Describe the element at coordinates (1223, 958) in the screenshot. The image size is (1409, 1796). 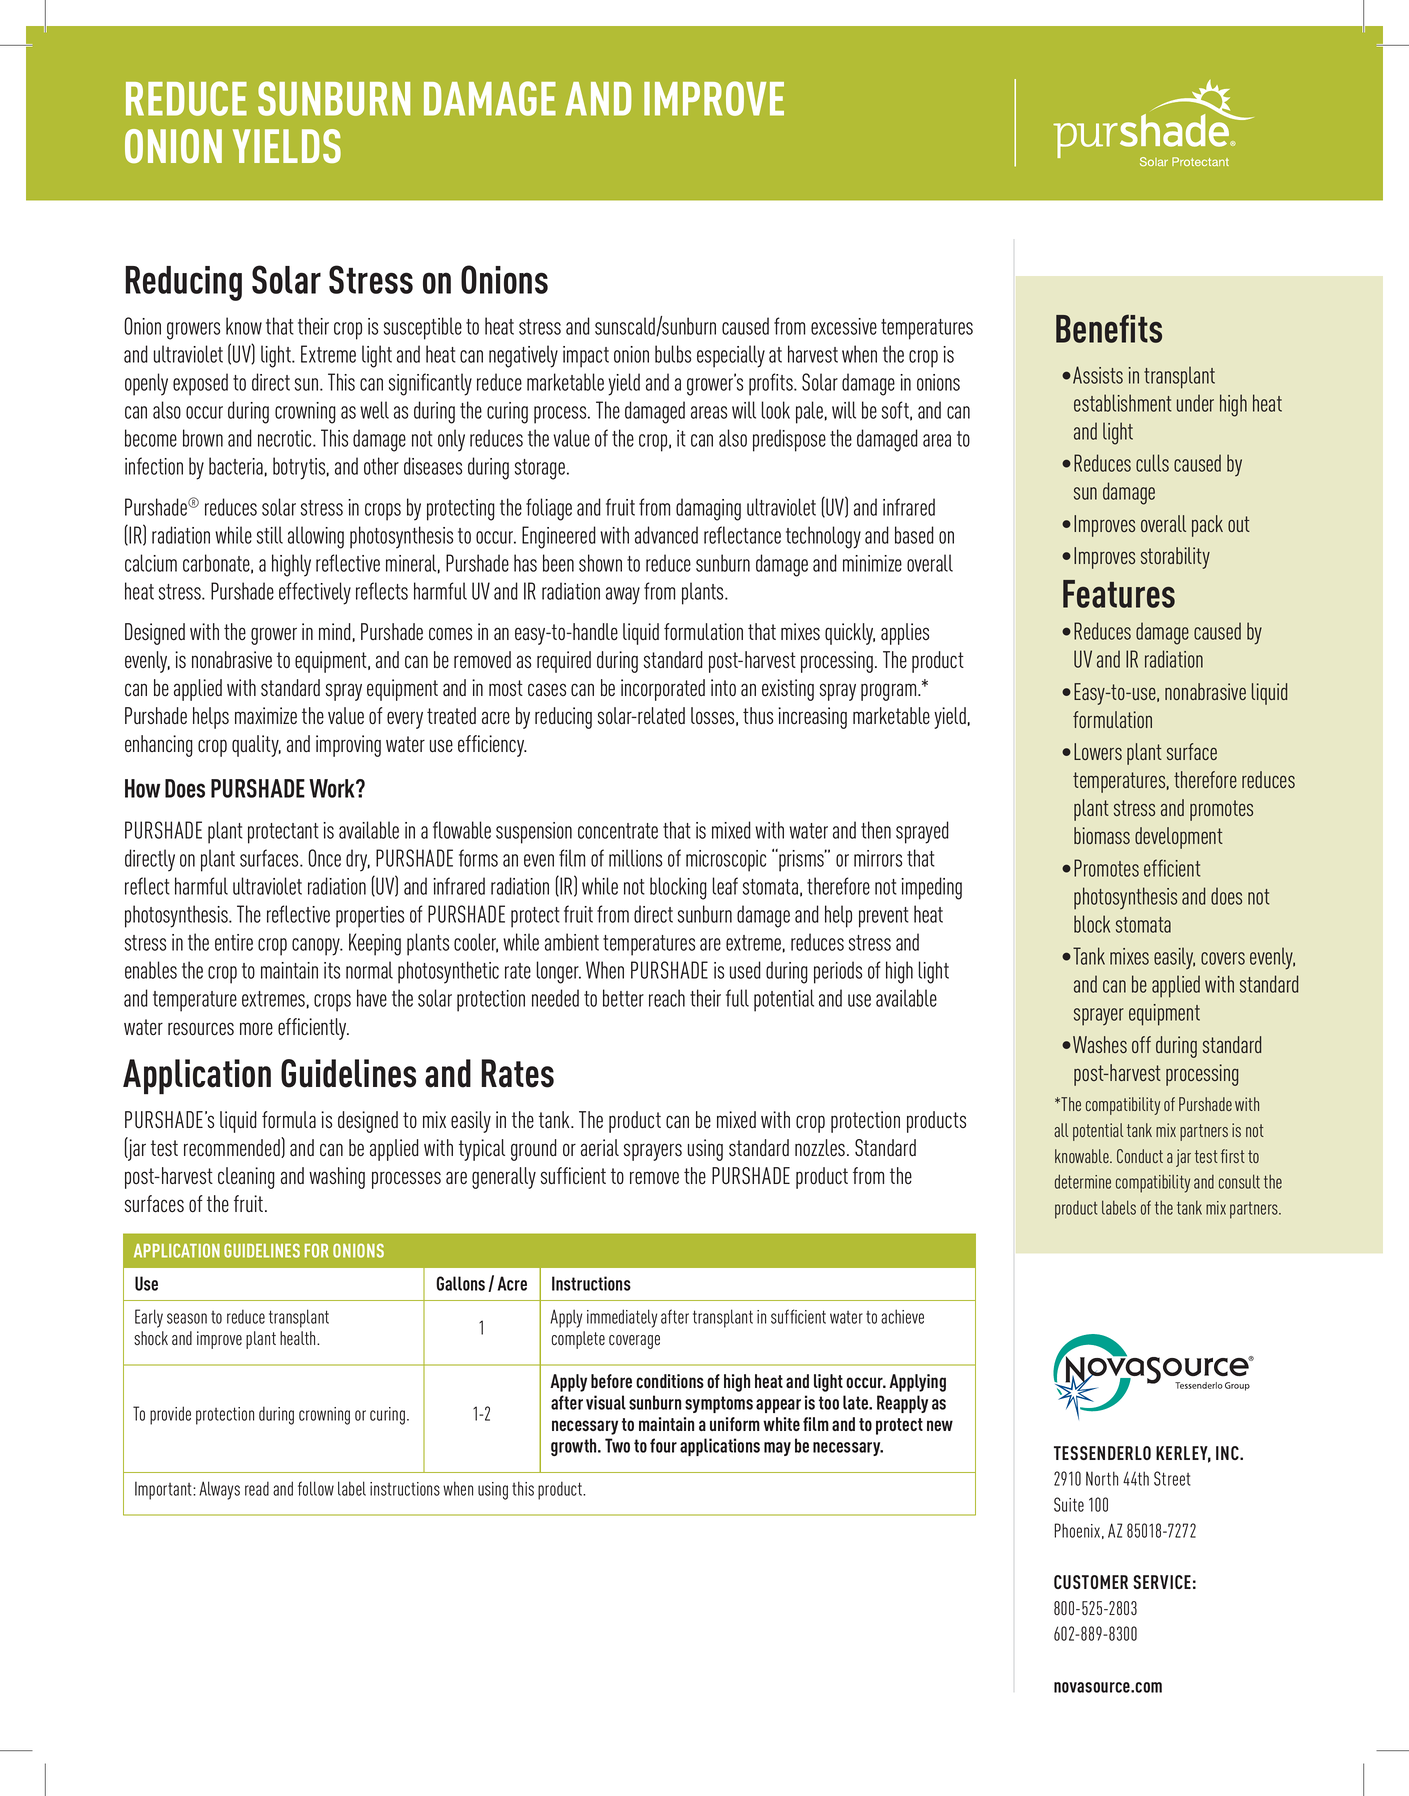
I see `covers` at that location.
